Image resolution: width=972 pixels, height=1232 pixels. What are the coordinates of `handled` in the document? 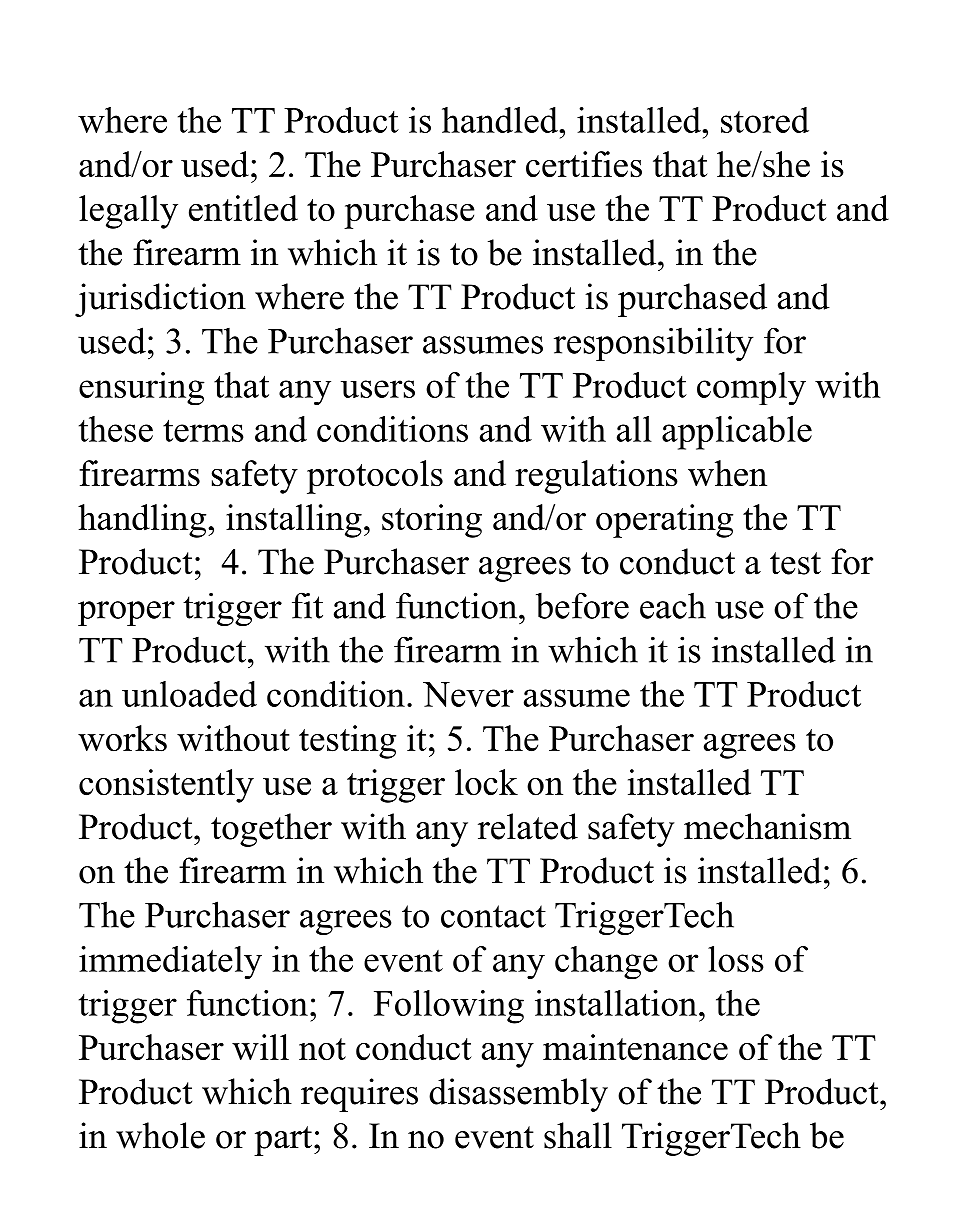 It's located at (501, 120).
